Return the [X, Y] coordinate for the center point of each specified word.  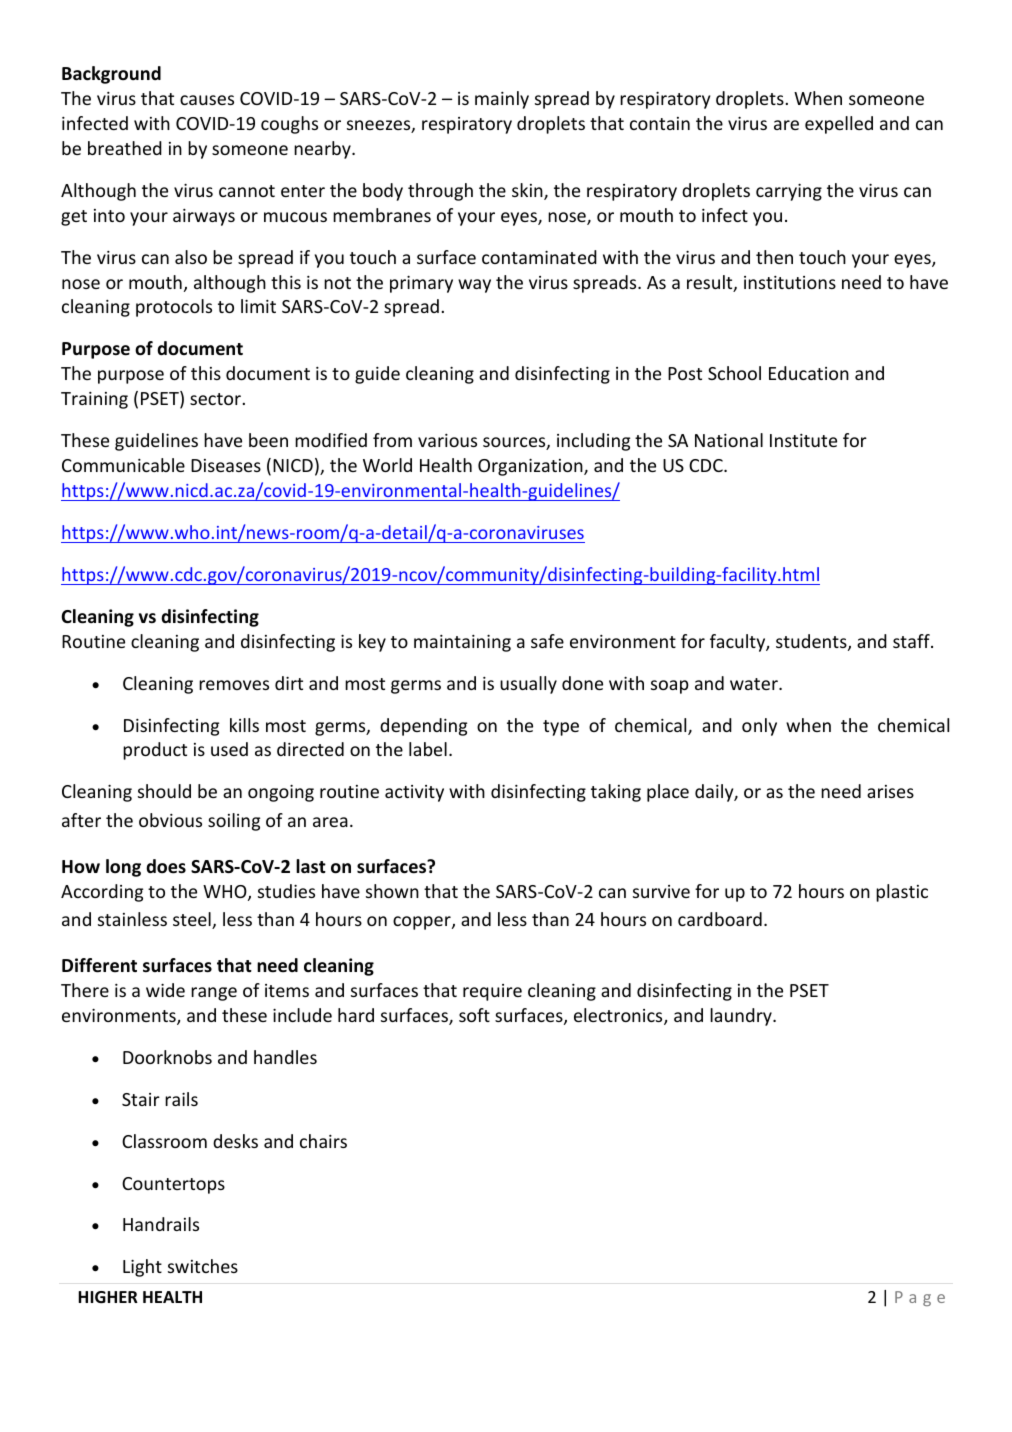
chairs [323, 1141]
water [755, 684]
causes [207, 100]
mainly [502, 100]
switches [203, 1266]
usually [528, 685]
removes [234, 685]
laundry [742, 1017]
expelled [839, 125]
